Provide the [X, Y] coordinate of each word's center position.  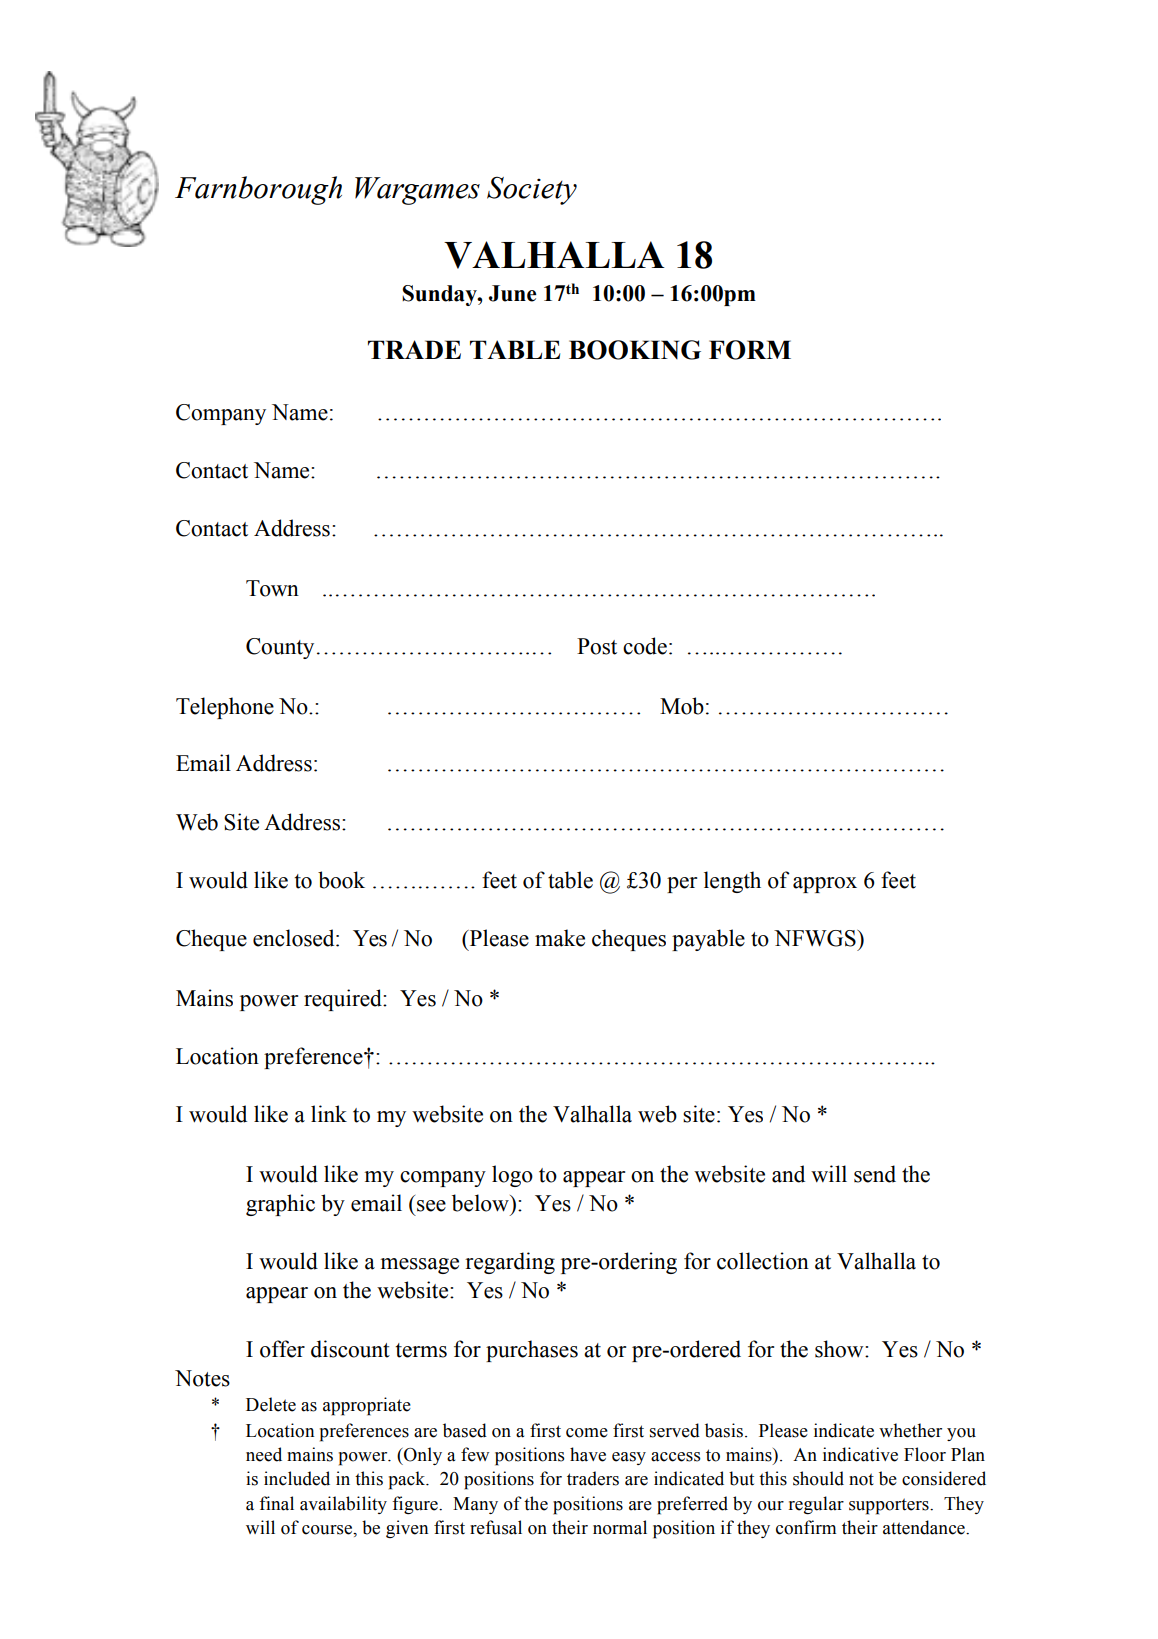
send [875, 1174]
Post [597, 646]
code [645, 646]
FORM [750, 350]
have [588, 1454]
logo [512, 1176]
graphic [280, 1205]
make [560, 938]
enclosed [295, 938]
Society [532, 191]
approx [825, 885]
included [297, 1478]
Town [272, 588]
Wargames [417, 191]
